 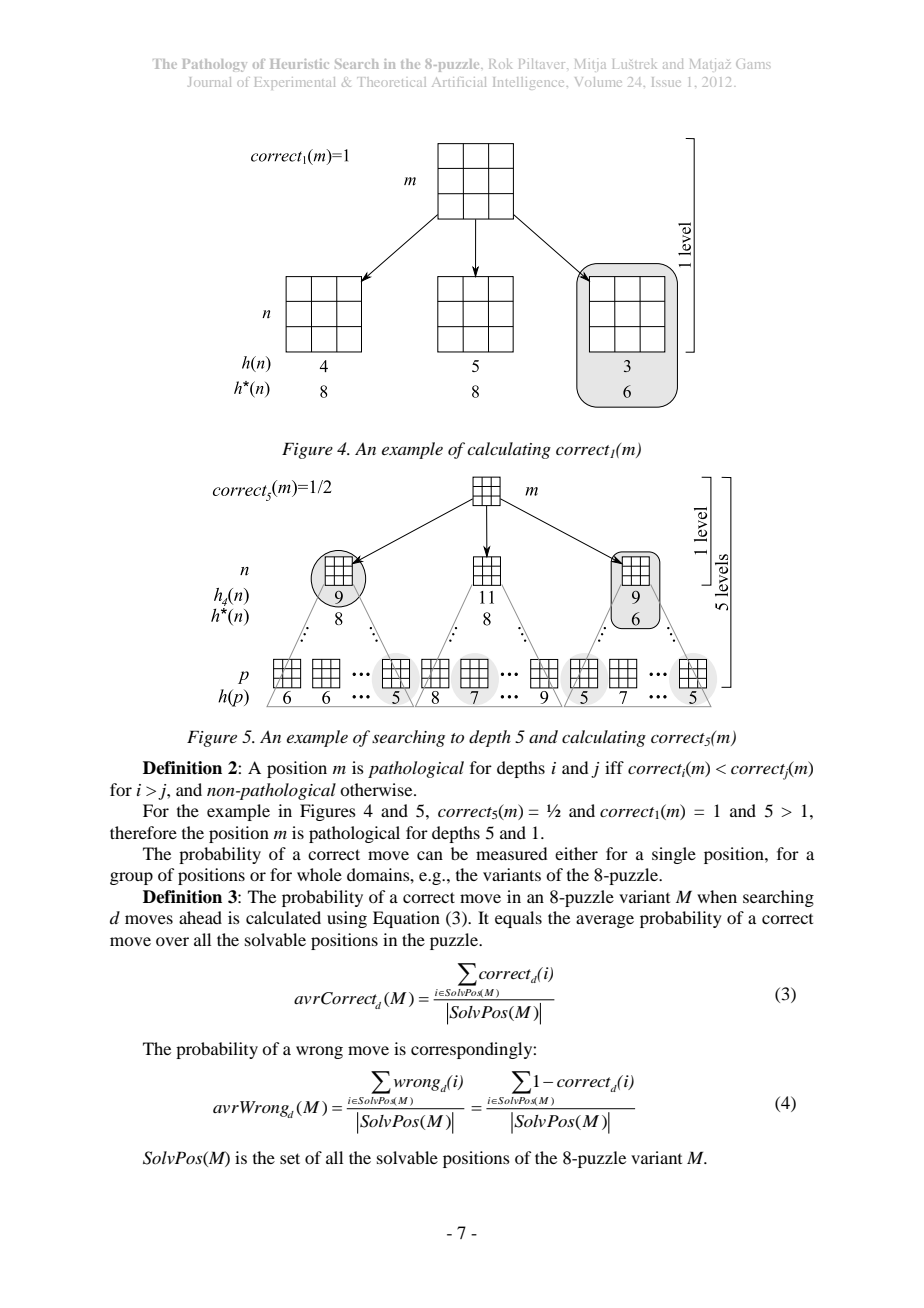 What do you see at coordinates (459, 82) in the screenshot?
I see `Artificial` at bounding box center [459, 82].
